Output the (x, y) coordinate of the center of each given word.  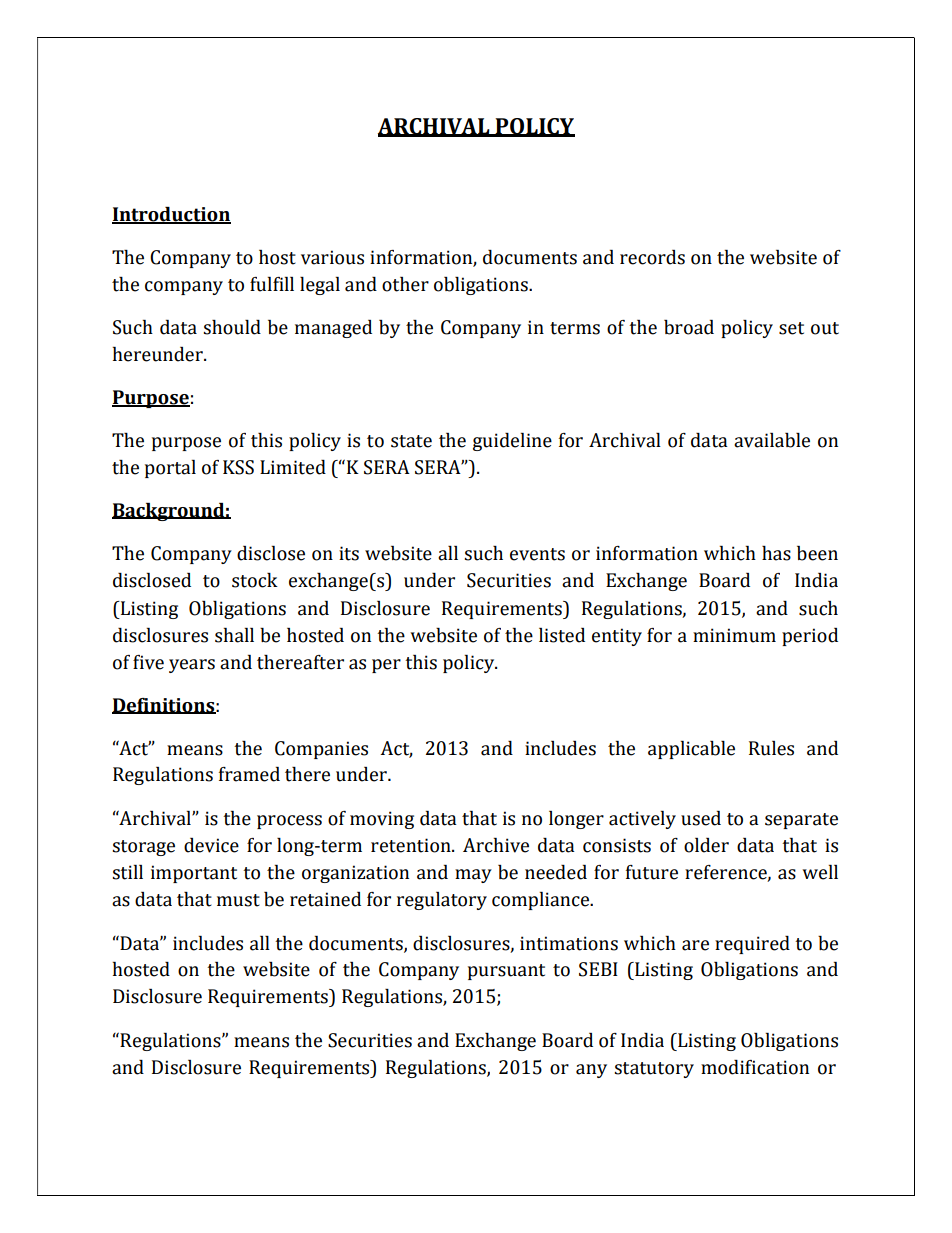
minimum (734, 635)
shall (234, 635)
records (652, 257)
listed (562, 635)
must (238, 900)
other (405, 284)
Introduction (171, 215)
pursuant (506, 972)
